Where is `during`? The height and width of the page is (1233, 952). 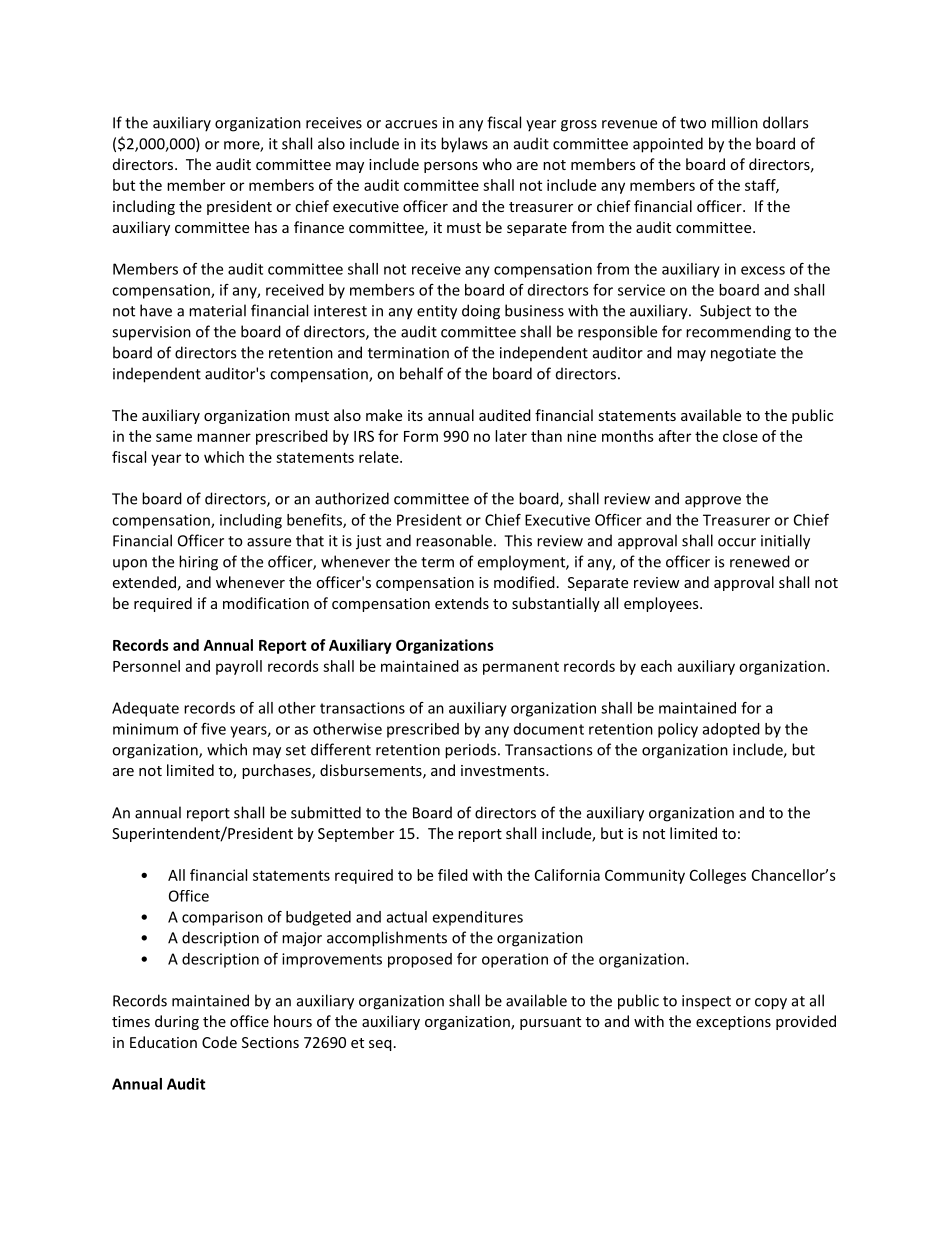
during is located at coordinates (177, 1022).
